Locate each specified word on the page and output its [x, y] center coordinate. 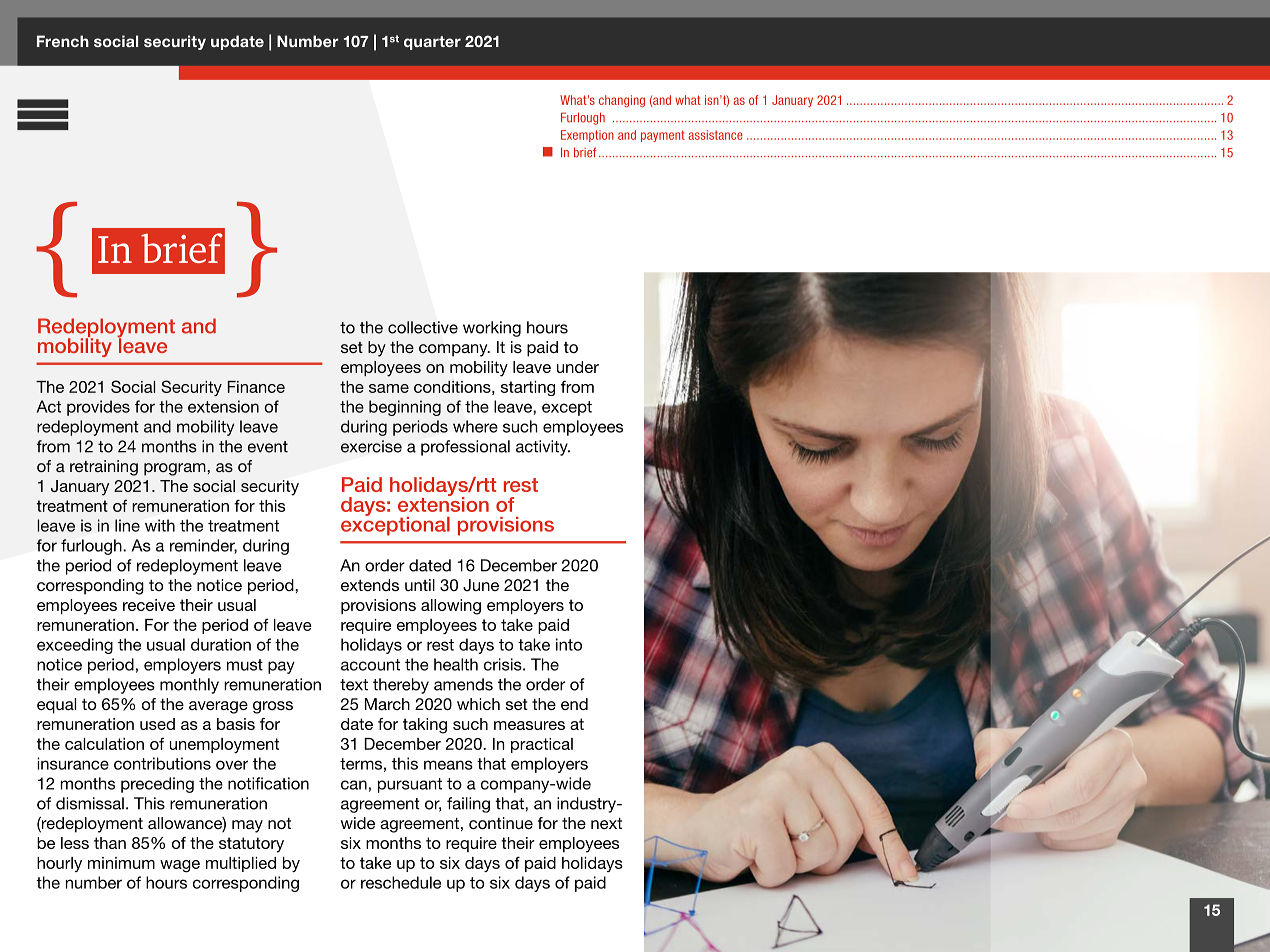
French [63, 41]
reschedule [401, 882]
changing [622, 101]
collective [423, 327]
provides [98, 408]
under [578, 367]
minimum [121, 863]
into [569, 644]
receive [149, 605]
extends [370, 585]
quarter [432, 43]
